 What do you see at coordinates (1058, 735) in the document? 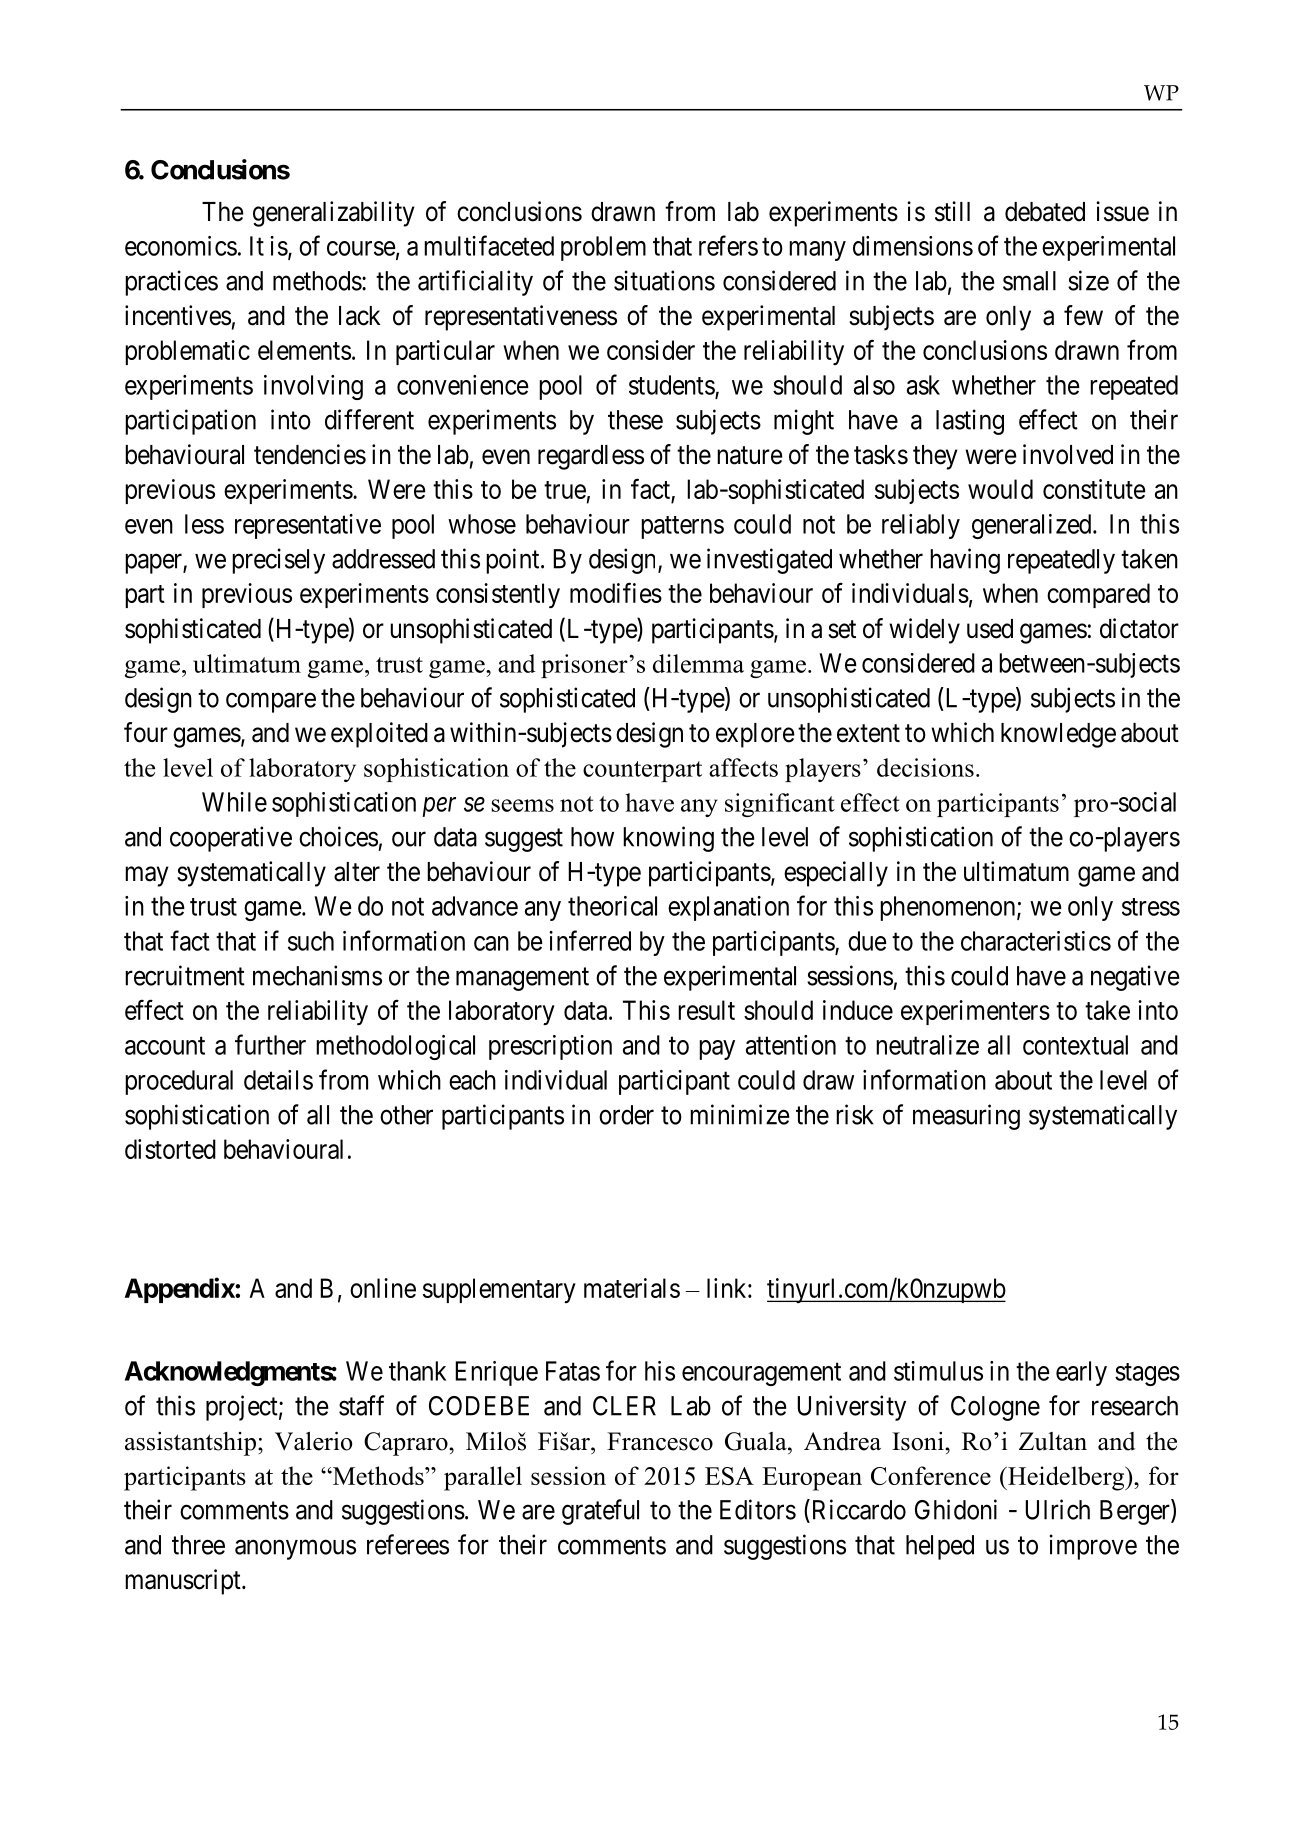
I see `knowledge` at bounding box center [1058, 735].
